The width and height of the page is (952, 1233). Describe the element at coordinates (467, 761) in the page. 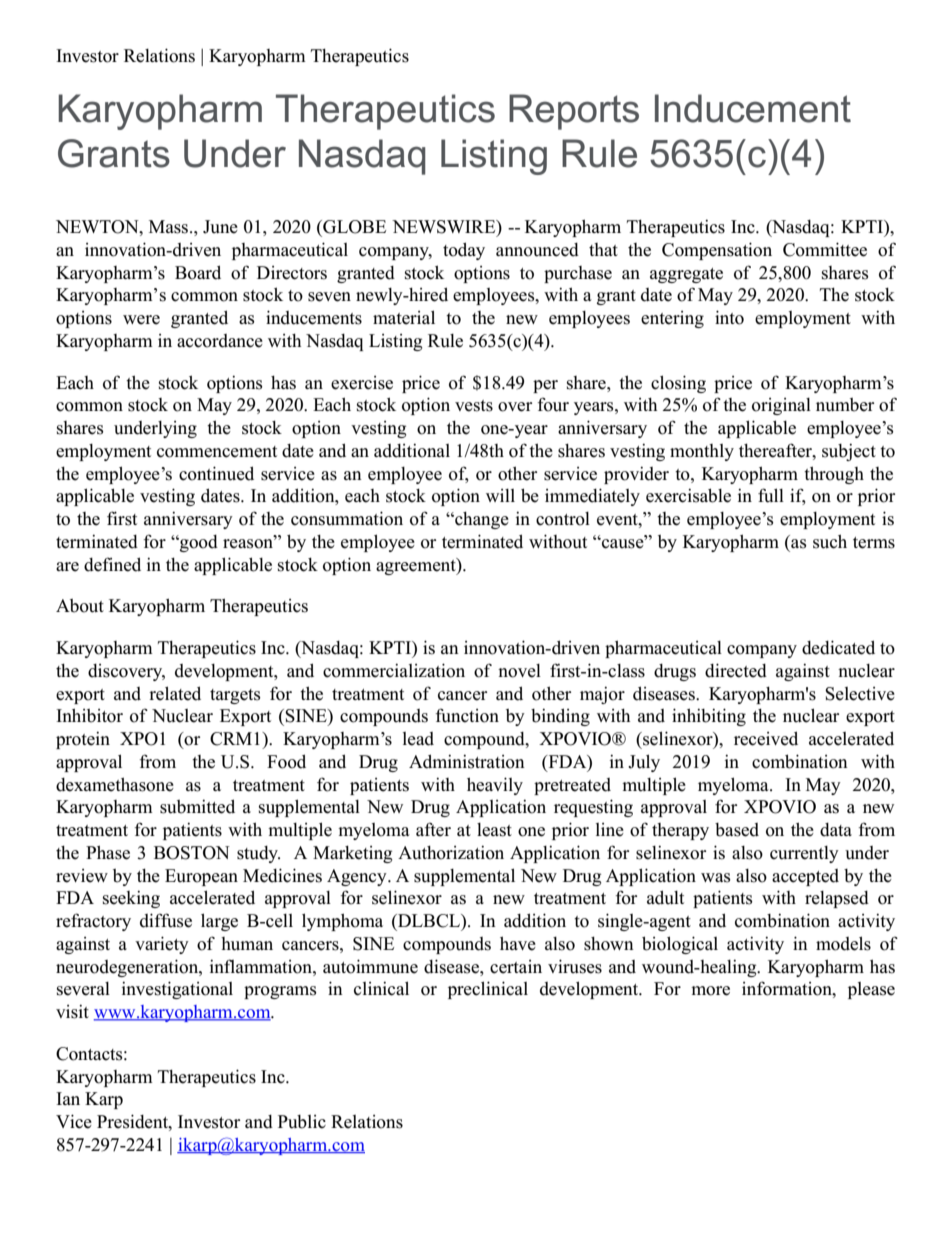

I see `Administration` at that location.
